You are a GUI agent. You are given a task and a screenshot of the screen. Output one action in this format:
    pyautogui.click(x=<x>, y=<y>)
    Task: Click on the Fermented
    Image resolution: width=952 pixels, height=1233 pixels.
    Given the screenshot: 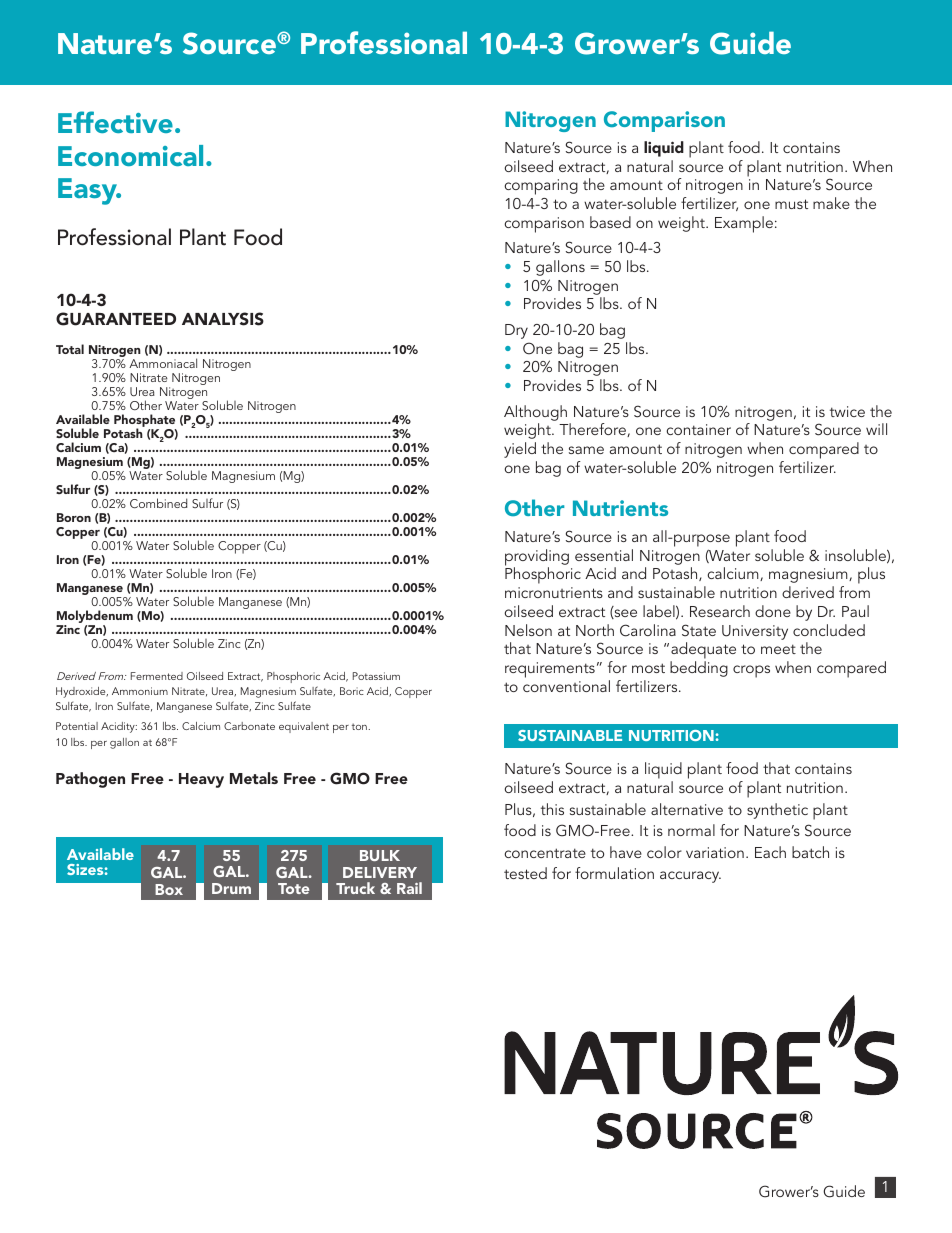 What is the action you would take?
    pyautogui.click(x=157, y=676)
